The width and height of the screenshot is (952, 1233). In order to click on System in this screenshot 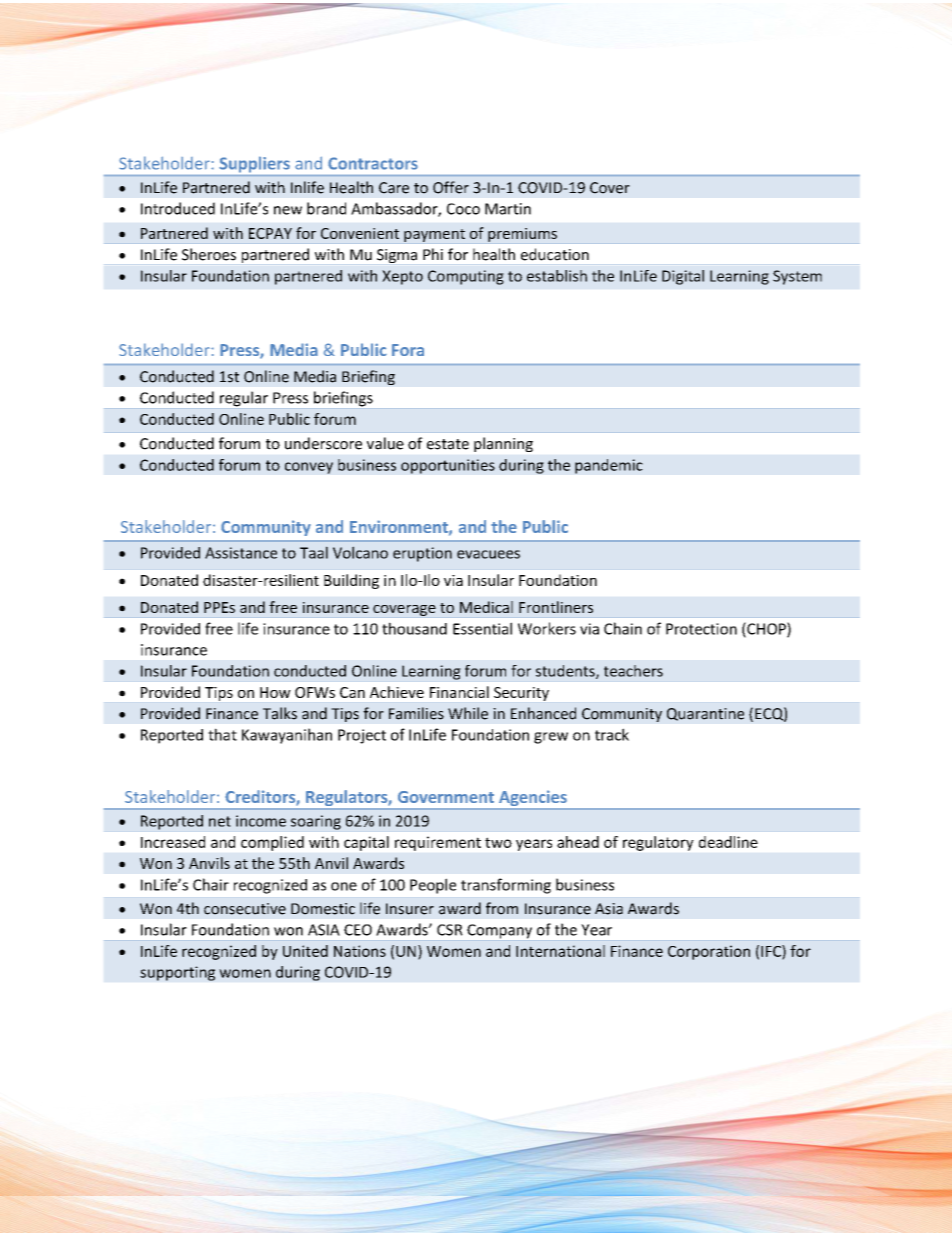, I will do `click(797, 277)`.
